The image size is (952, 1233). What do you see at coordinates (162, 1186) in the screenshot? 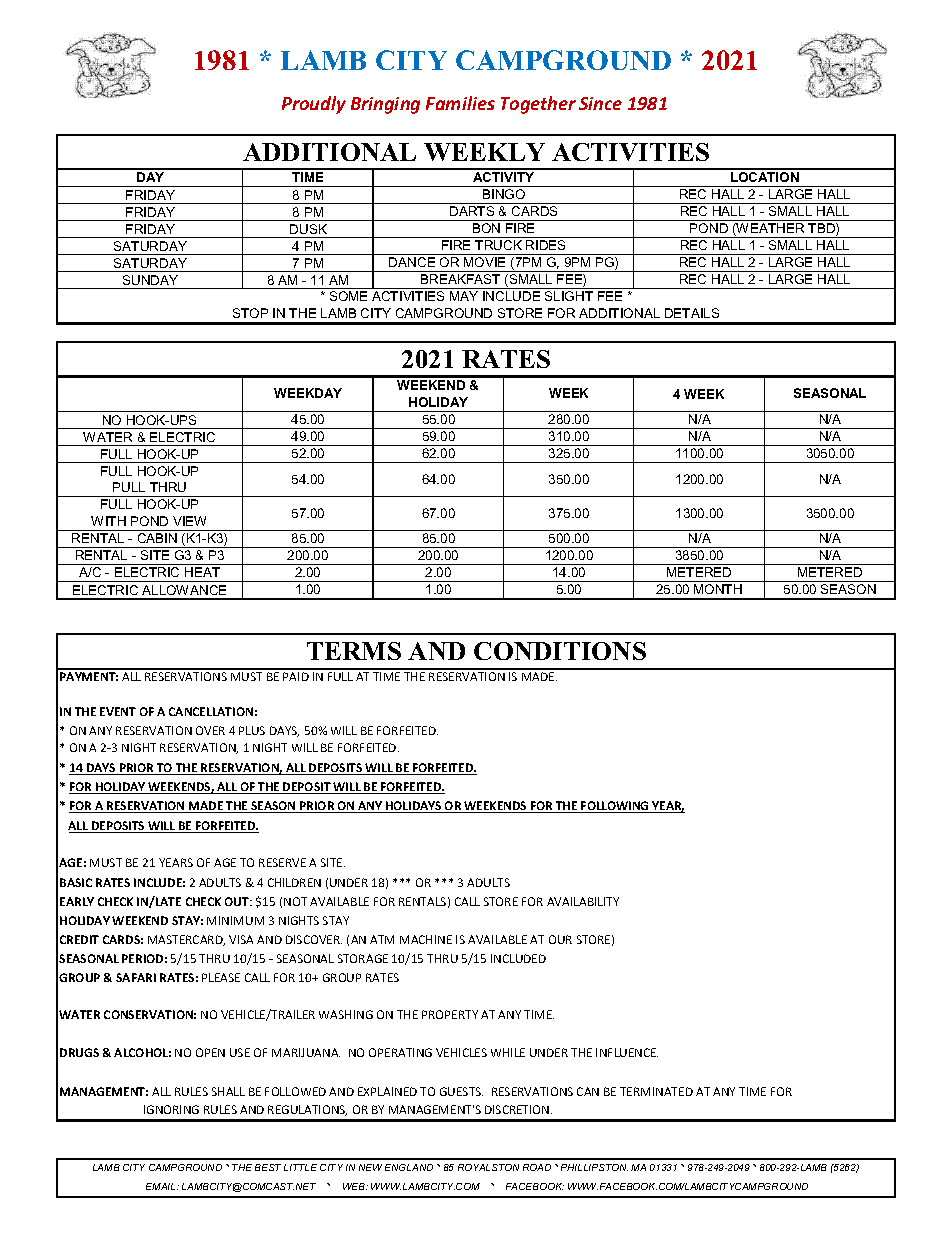
I see `EMAIL` at bounding box center [162, 1186].
